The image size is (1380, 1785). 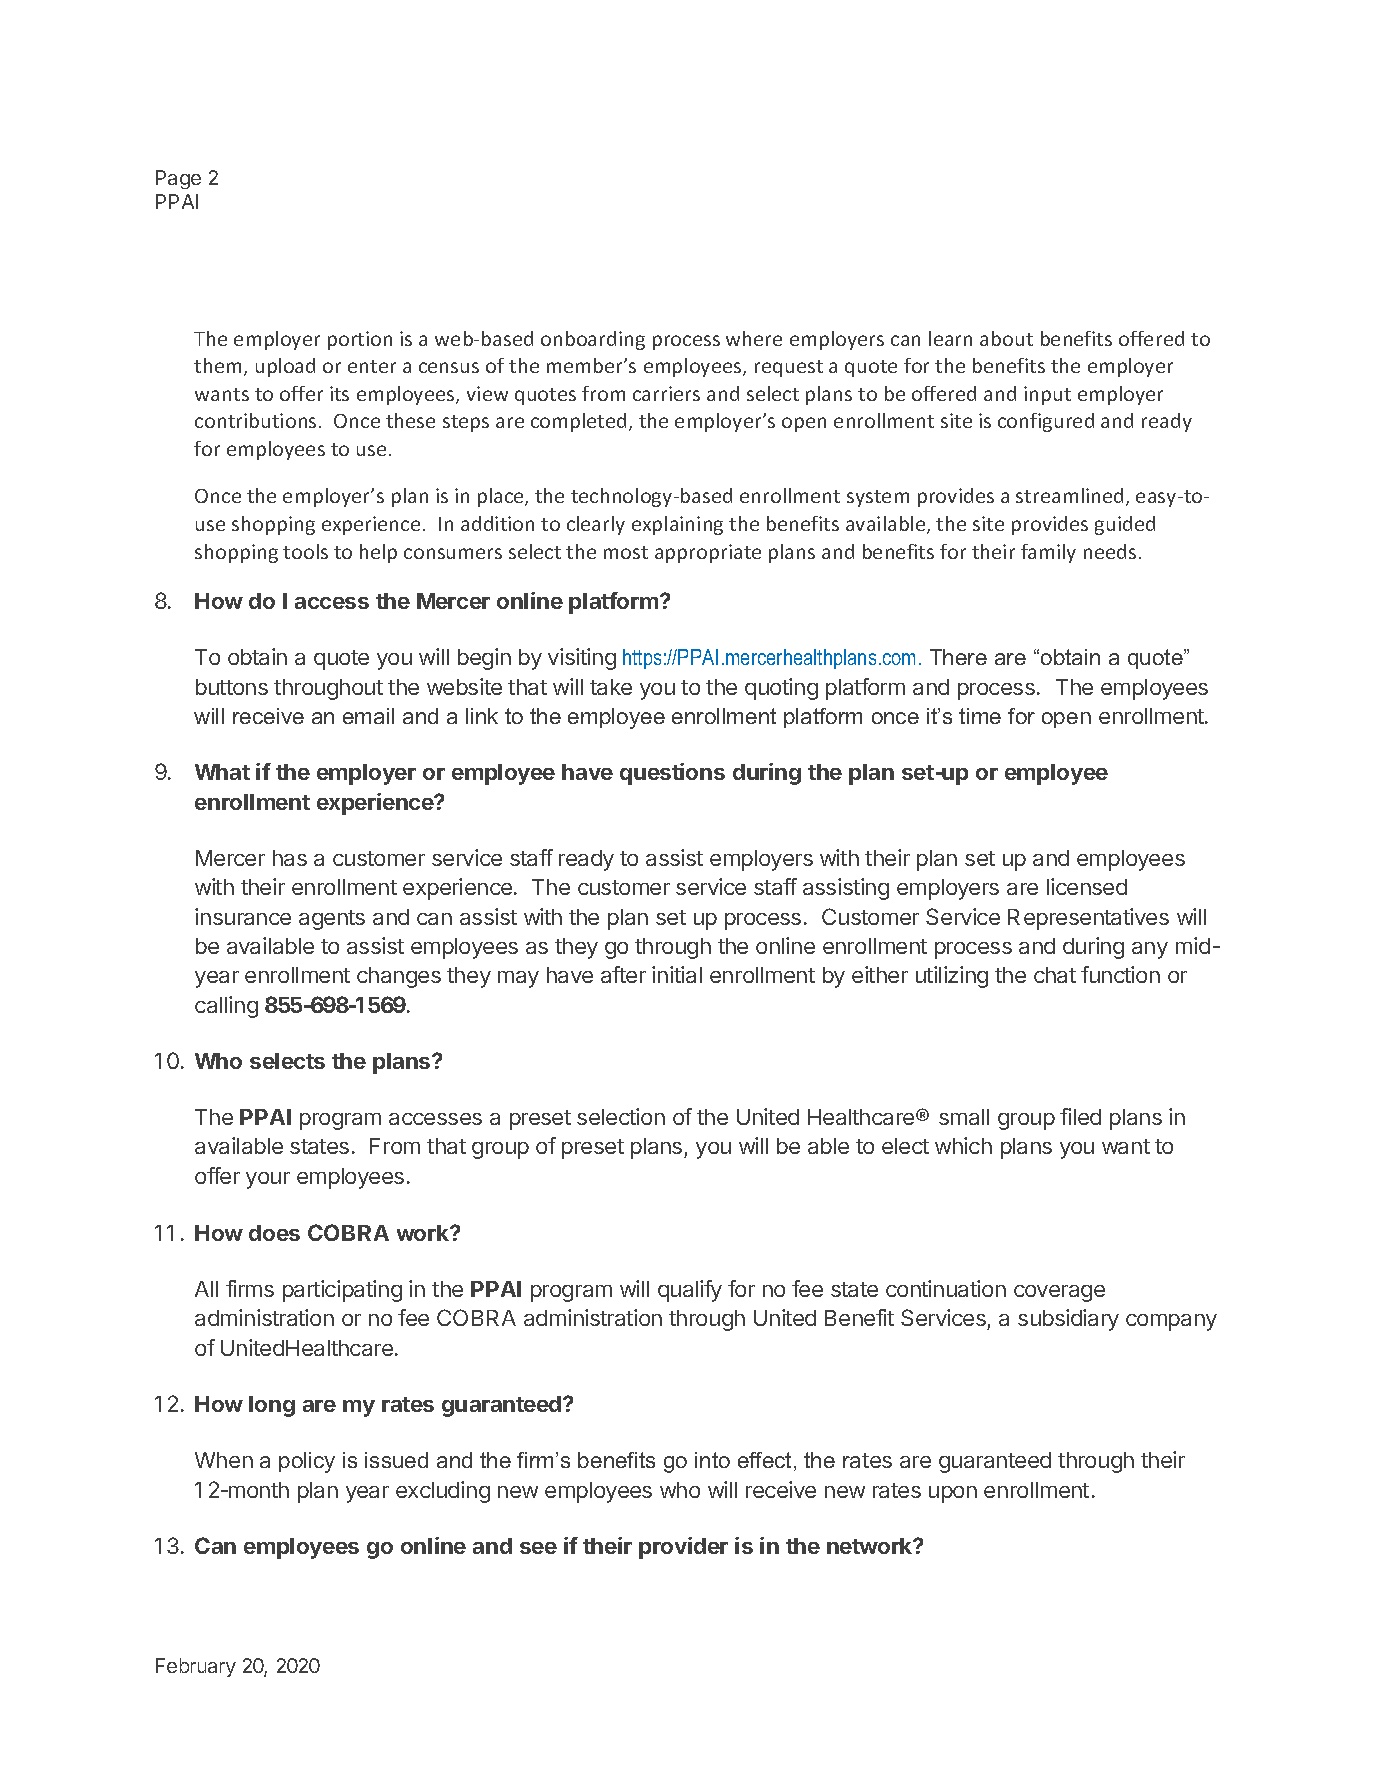 I want to click on February, so click(x=196, y=1667).
